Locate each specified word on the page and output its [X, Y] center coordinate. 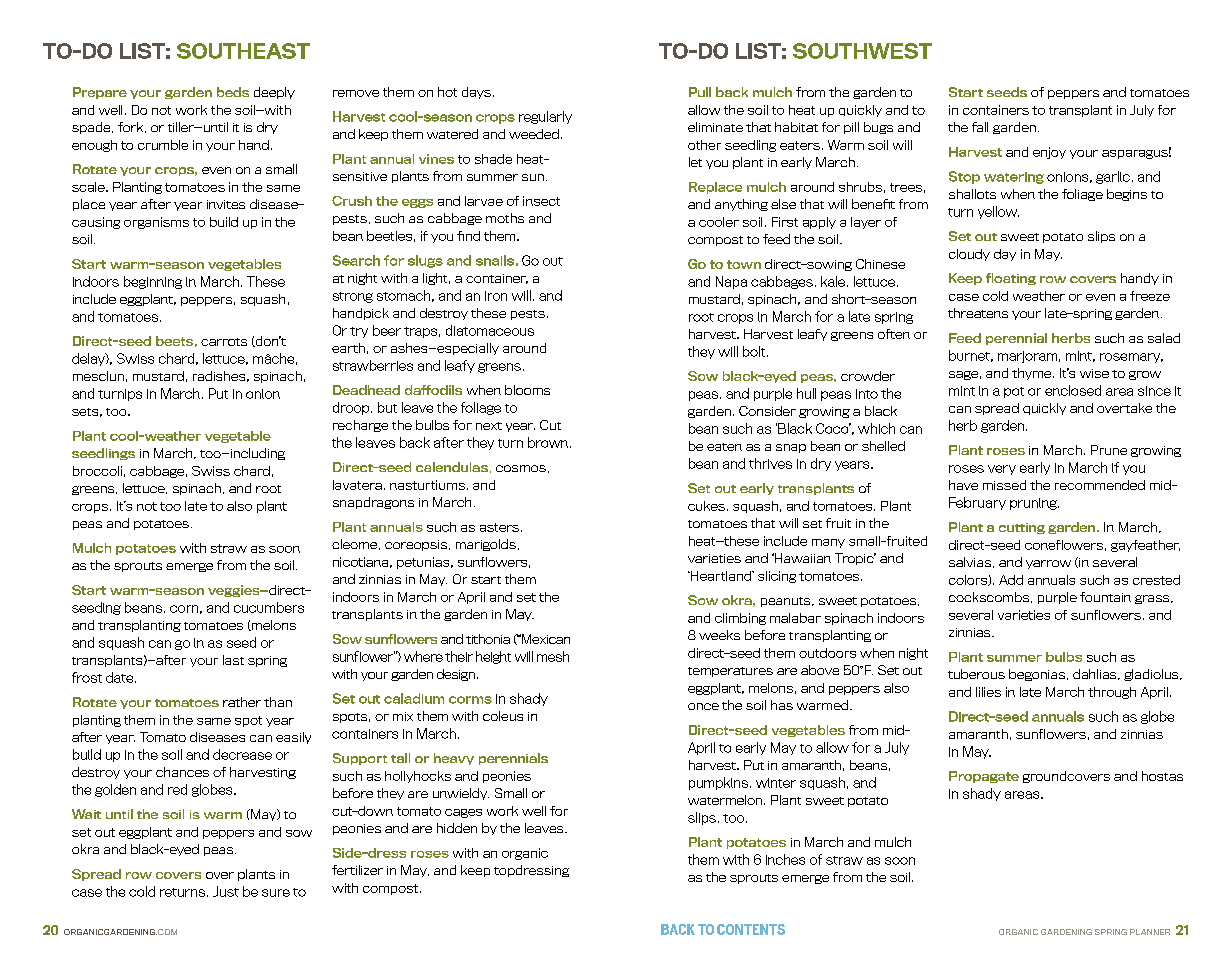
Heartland [721, 576]
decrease [242, 754]
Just [226, 891]
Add [1011, 580]
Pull [700, 92]
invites [226, 204]
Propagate [984, 777]
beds [233, 92]
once [703, 706]
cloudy [969, 255]
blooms [527, 390]
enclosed [1073, 390]
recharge [360, 426]
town [744, 264]
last [233, 660]
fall [980, 127]
